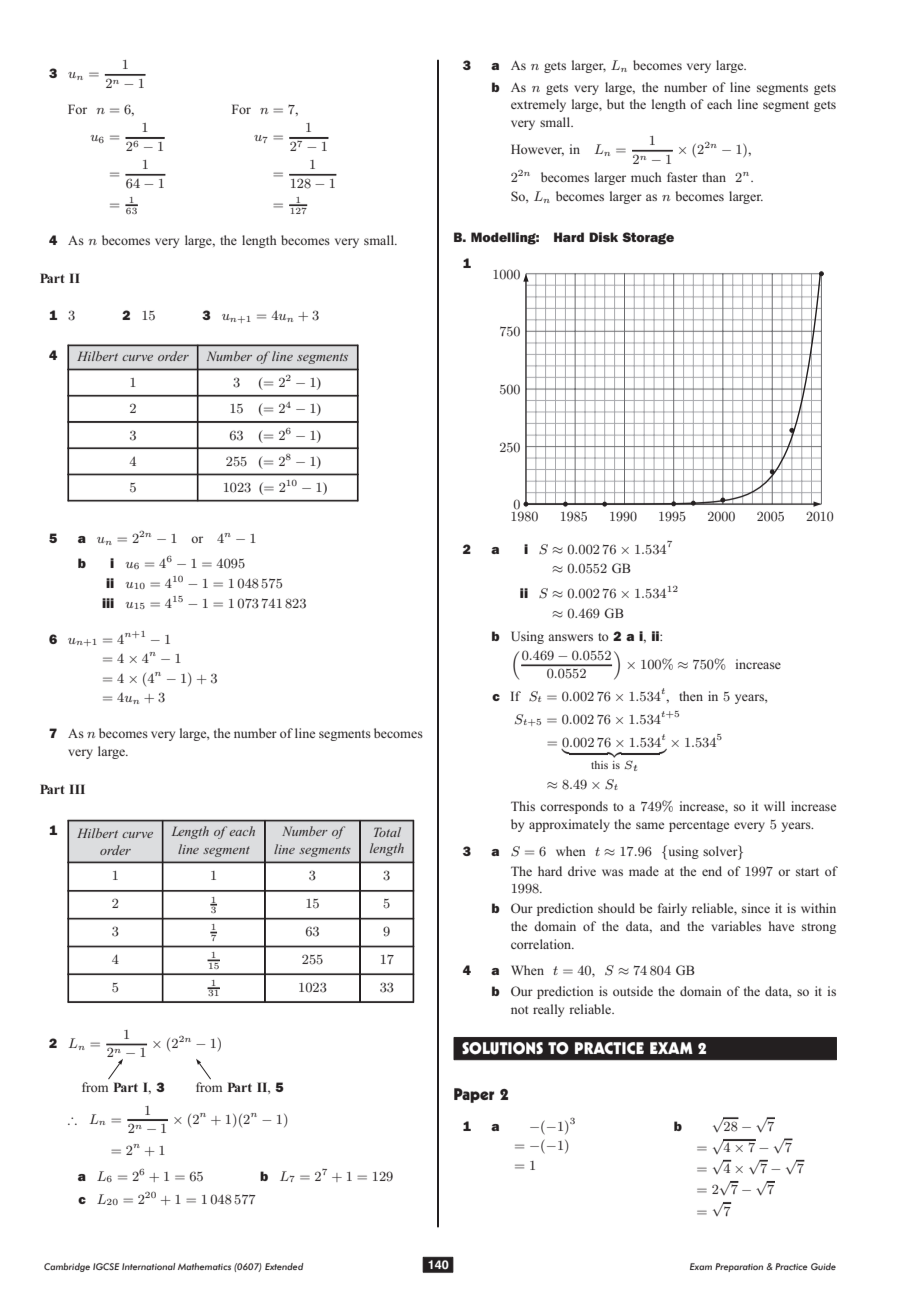 The height and width of the screenshot is (1308, 924). Describe the element at coordinates (739, 1267) in the screenshot. I see `Preparation` at that location.
